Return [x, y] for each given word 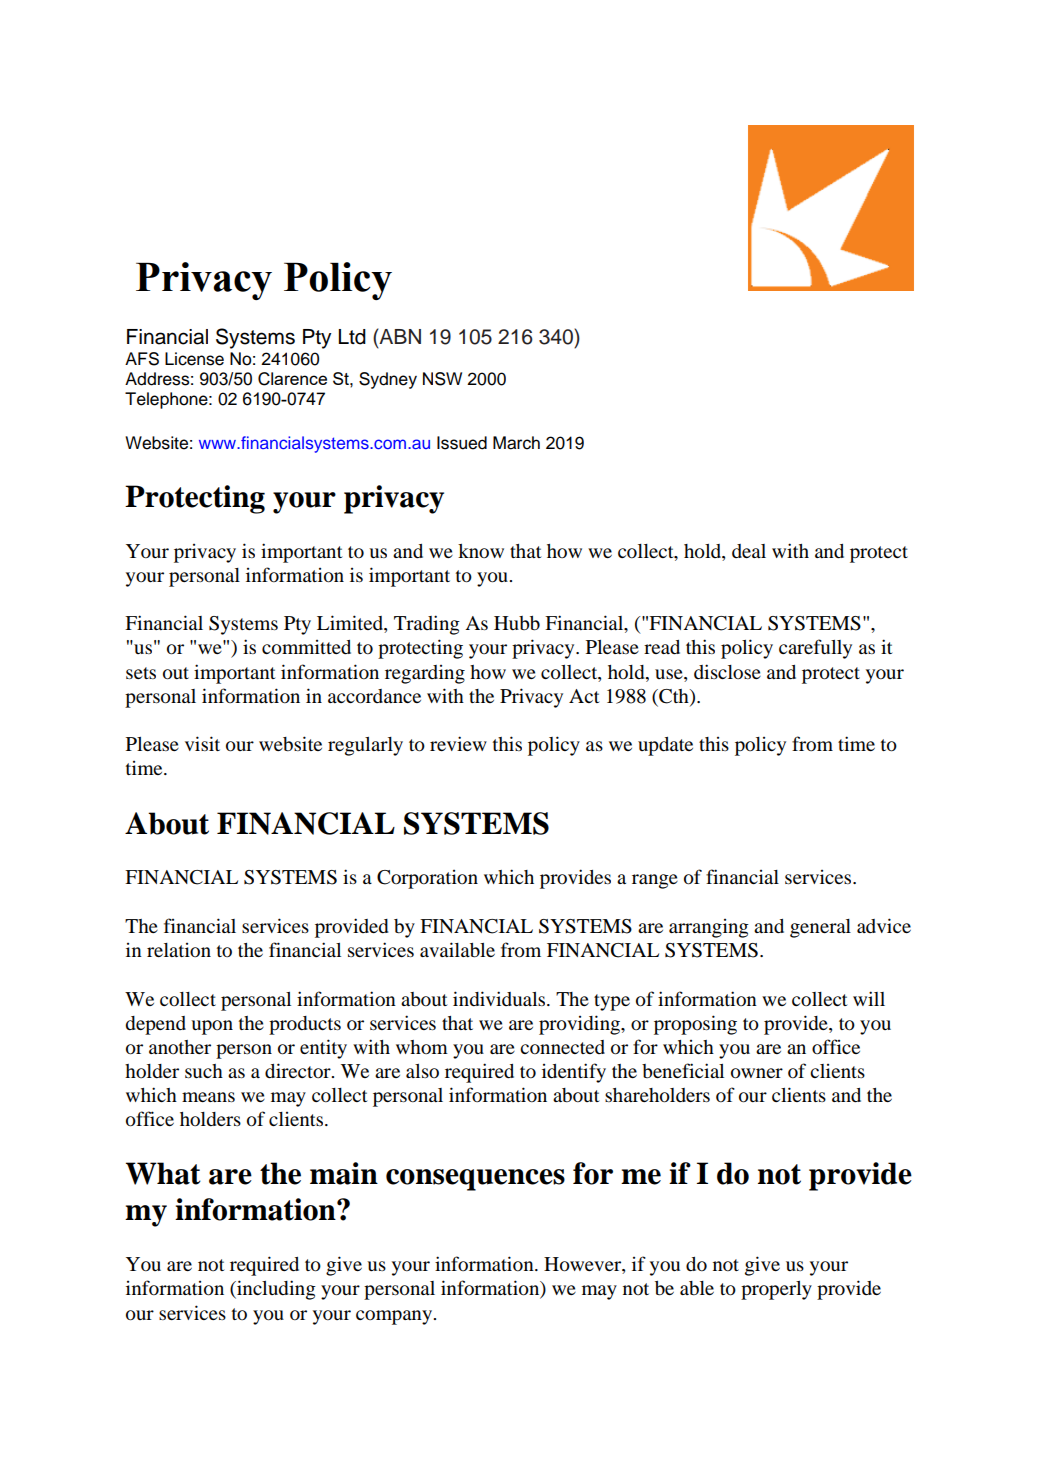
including [275, 1290]
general [820, 928]
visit [202, 743]
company [395, 1317]
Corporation [427, 879]
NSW [442, 379]
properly [776, 1290]
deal [749, 551]
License [194, 359]
